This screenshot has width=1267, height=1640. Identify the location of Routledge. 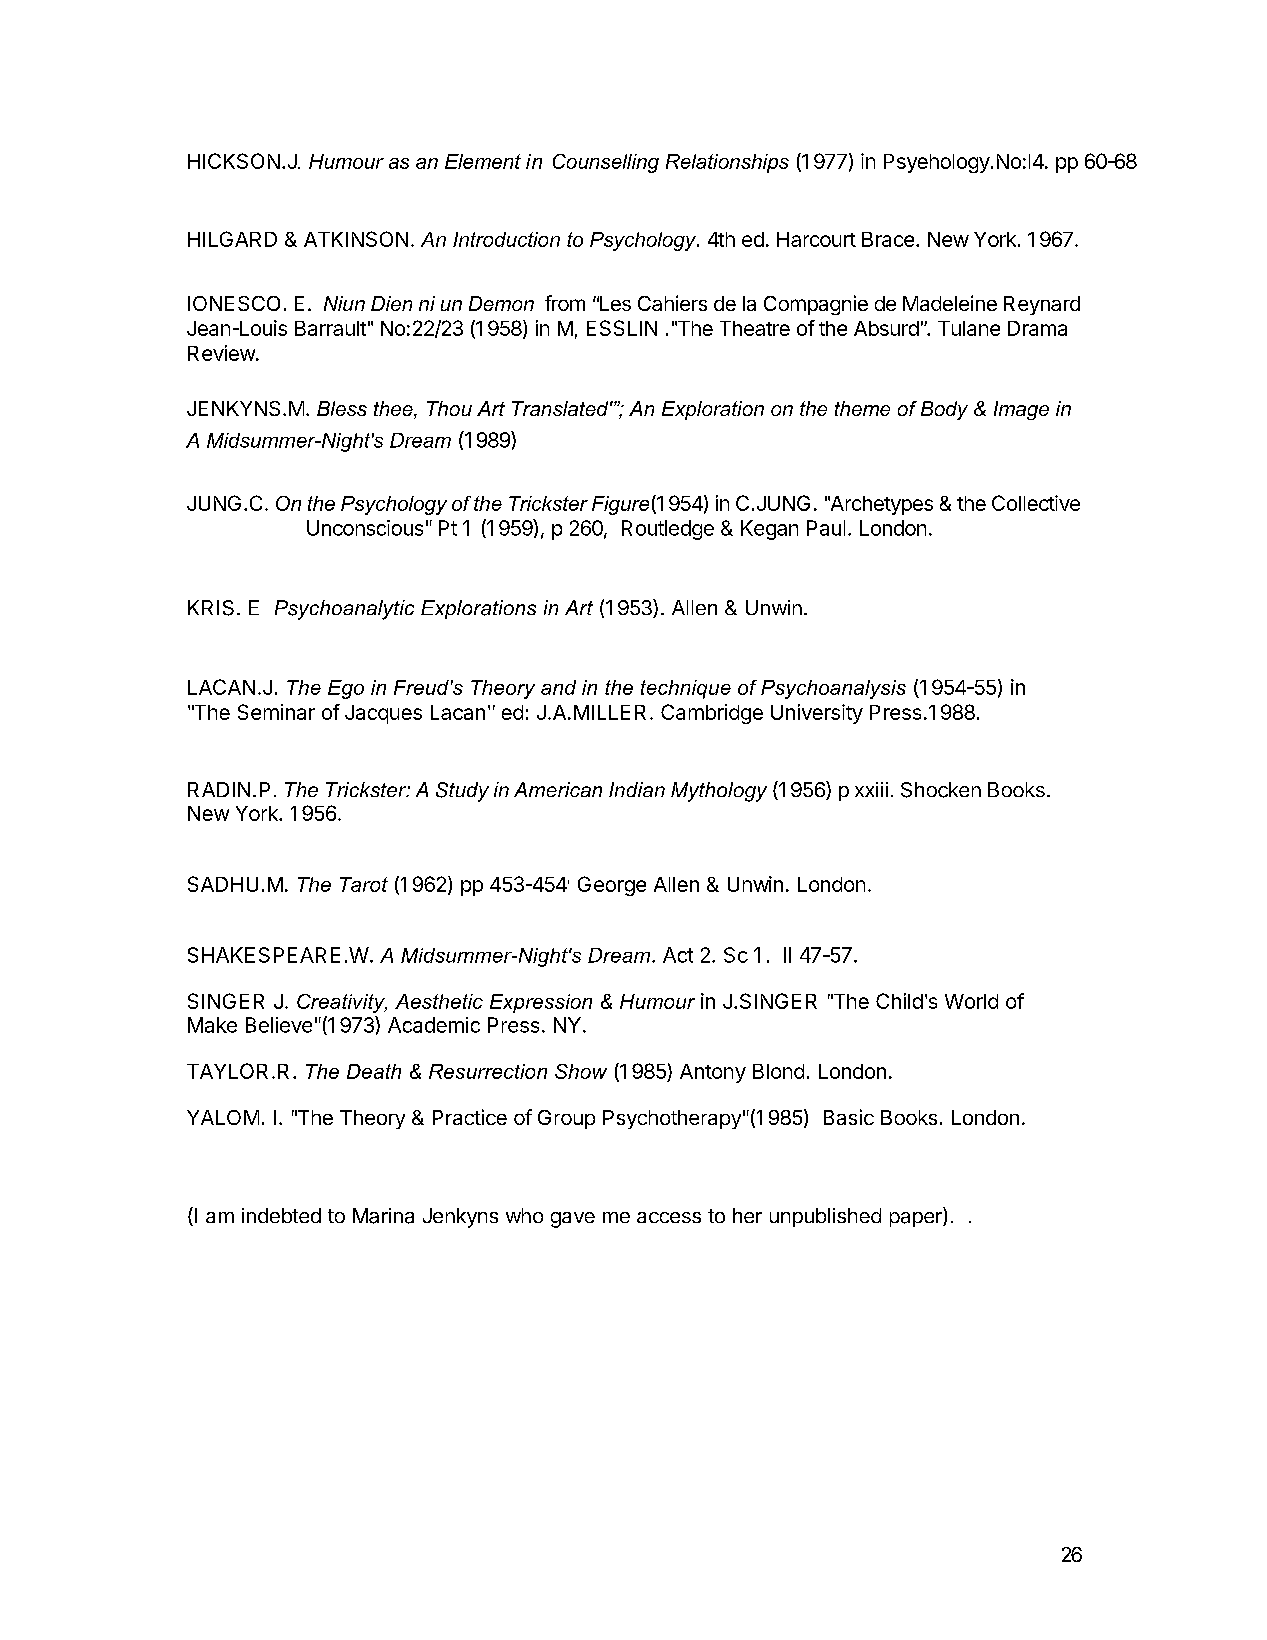
(668, 530).
